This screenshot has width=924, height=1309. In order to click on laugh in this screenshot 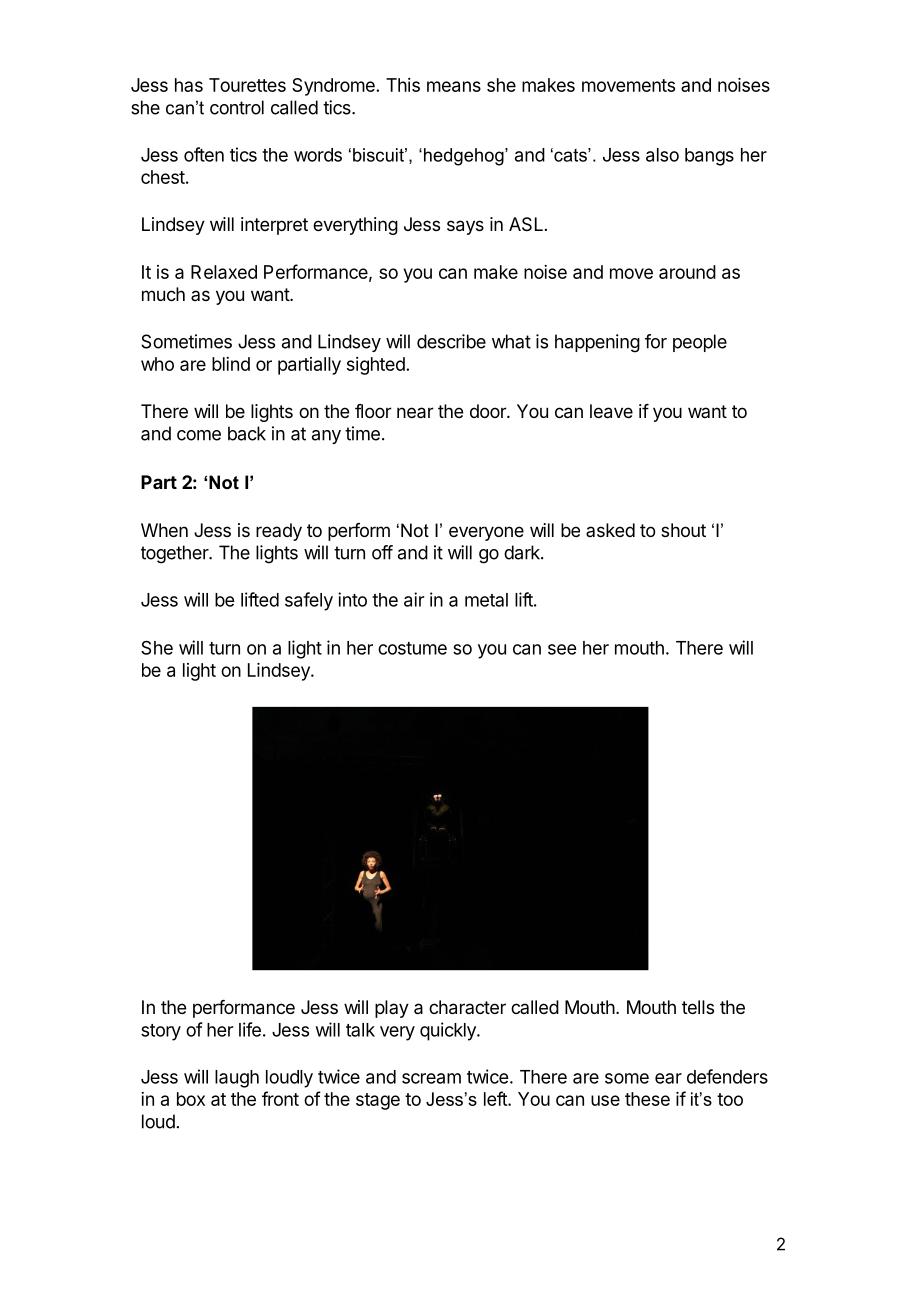, I will do `click(237, 1079)`.
